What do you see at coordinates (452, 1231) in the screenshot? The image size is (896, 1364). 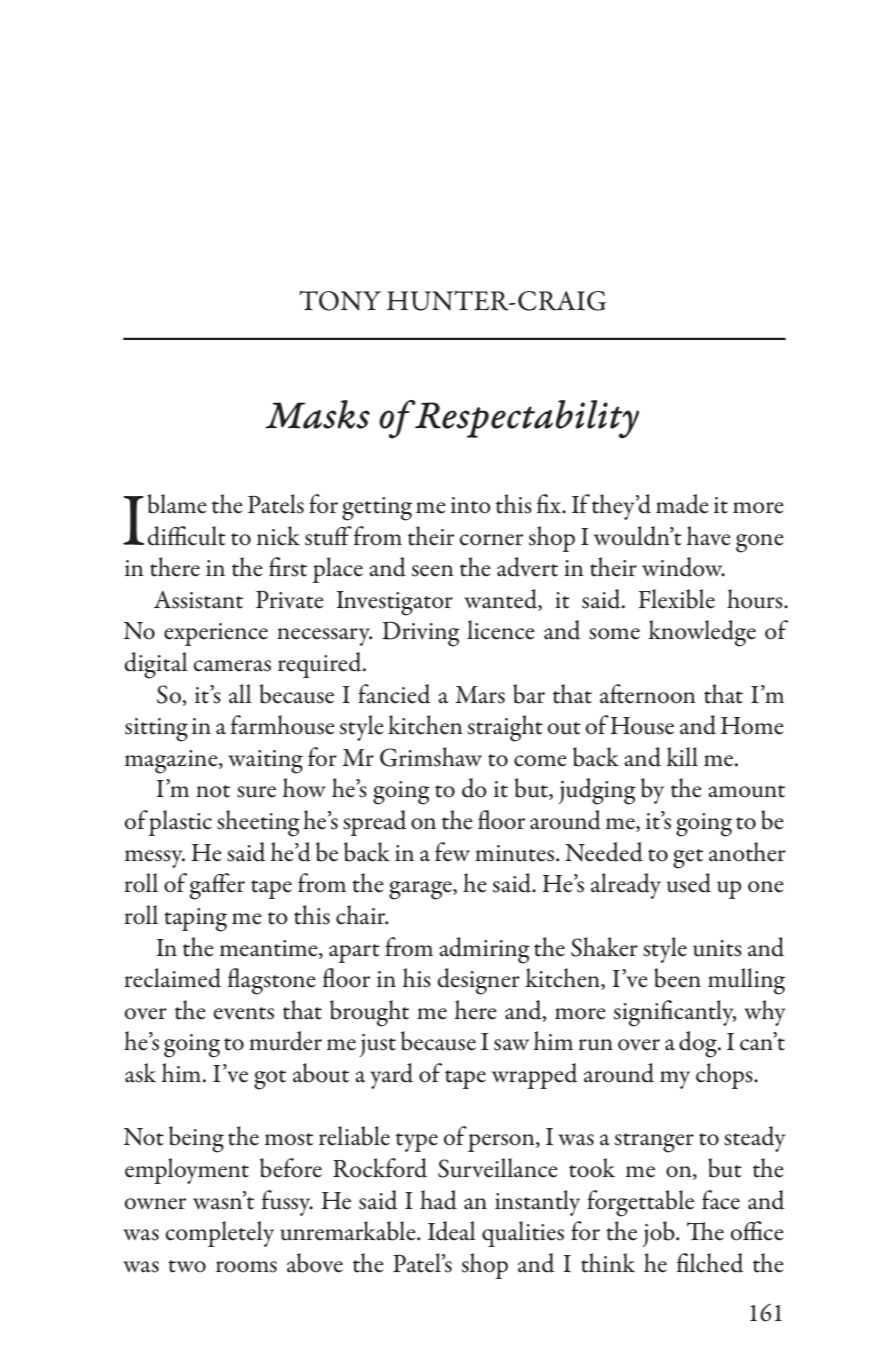 I see `Ideal` at bounding box center [452, 1231].
